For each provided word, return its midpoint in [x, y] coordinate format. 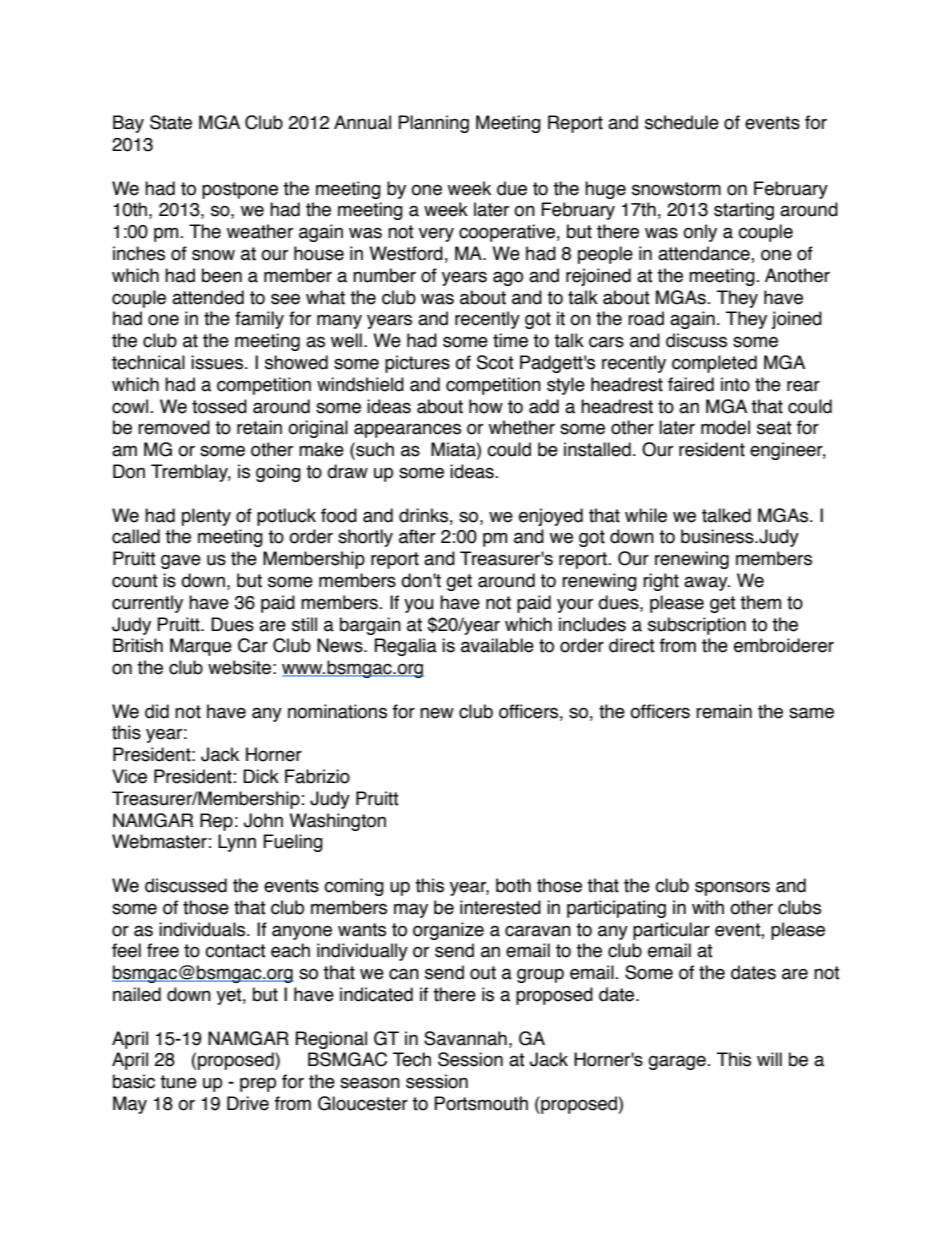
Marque [201, 647]
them [760, 602]
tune [178, 1082]
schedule [682, 122]
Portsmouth [481, 1103]
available [497, 645]
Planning [433, 124]
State [171, 122]
